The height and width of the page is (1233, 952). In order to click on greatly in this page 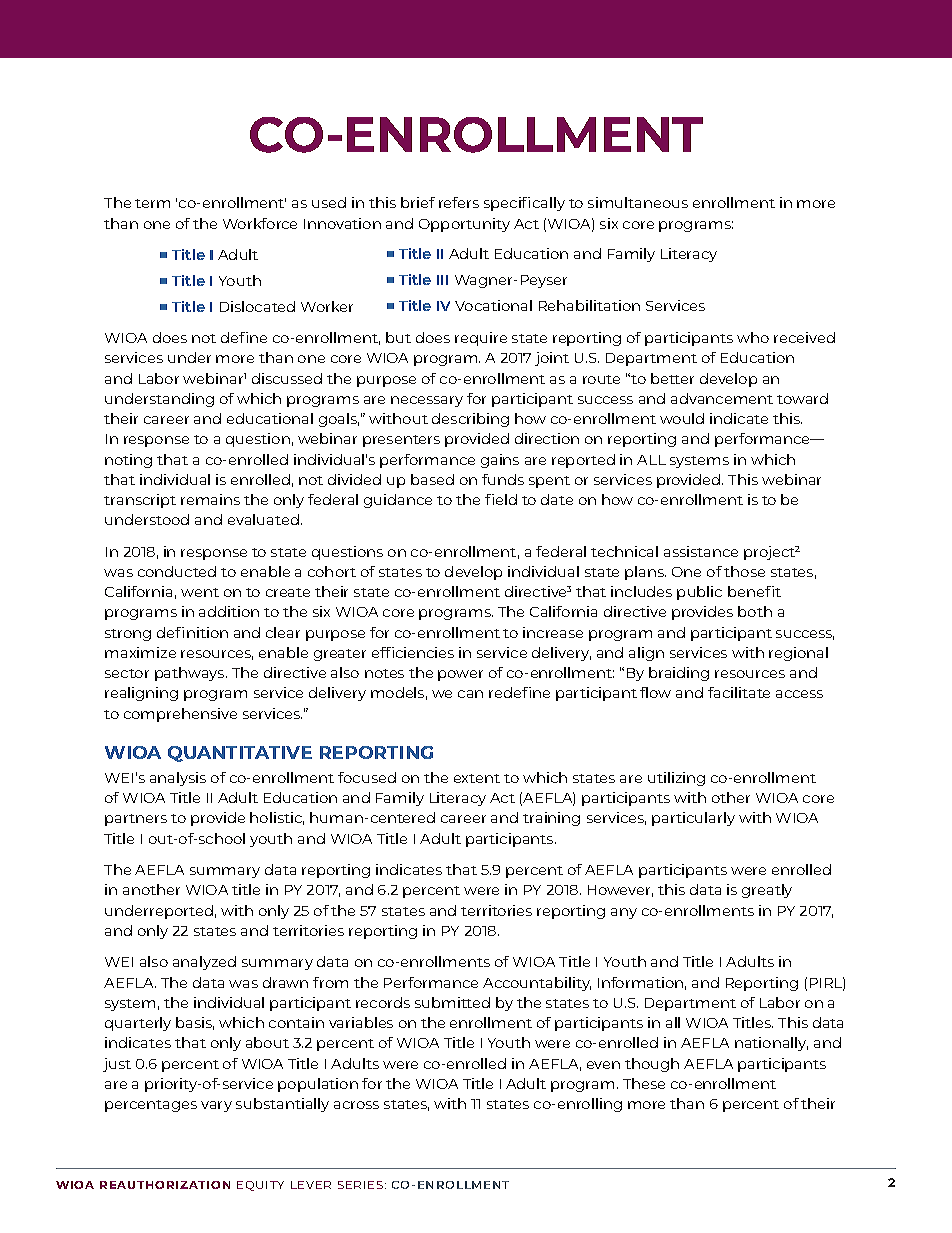, I will do `click(767, 891)`.
